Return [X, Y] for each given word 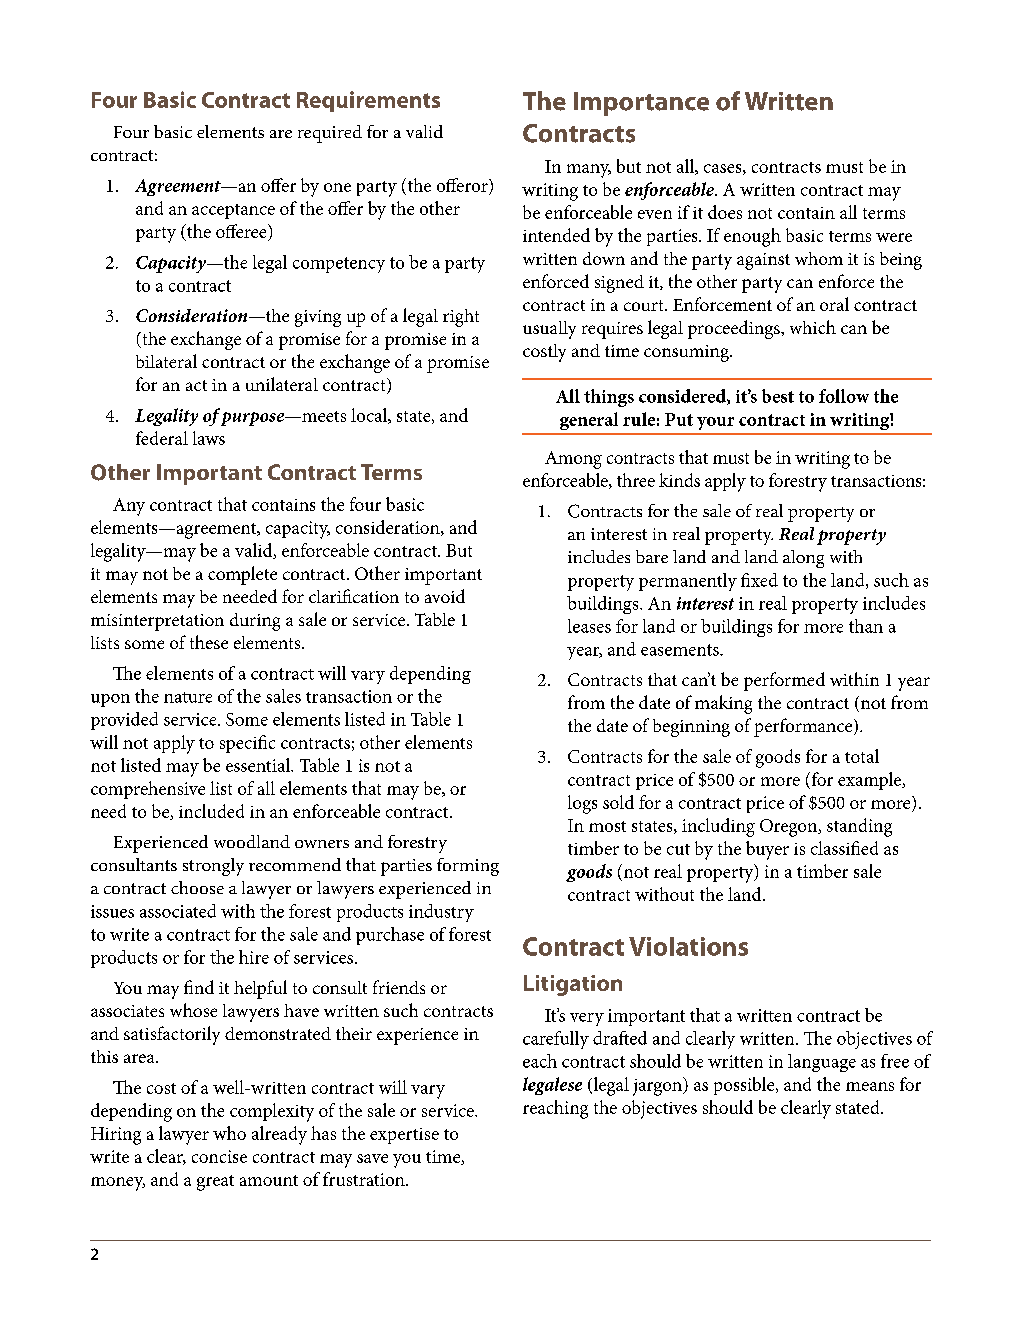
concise [219, 1156]
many [589, 171]
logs [582, 804]
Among [573, 460]
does [725, 212]
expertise [404, 1136]
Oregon [789, 828]
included [211, 811]
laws [209, 438]
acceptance [233, 211]
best [778, 396]
